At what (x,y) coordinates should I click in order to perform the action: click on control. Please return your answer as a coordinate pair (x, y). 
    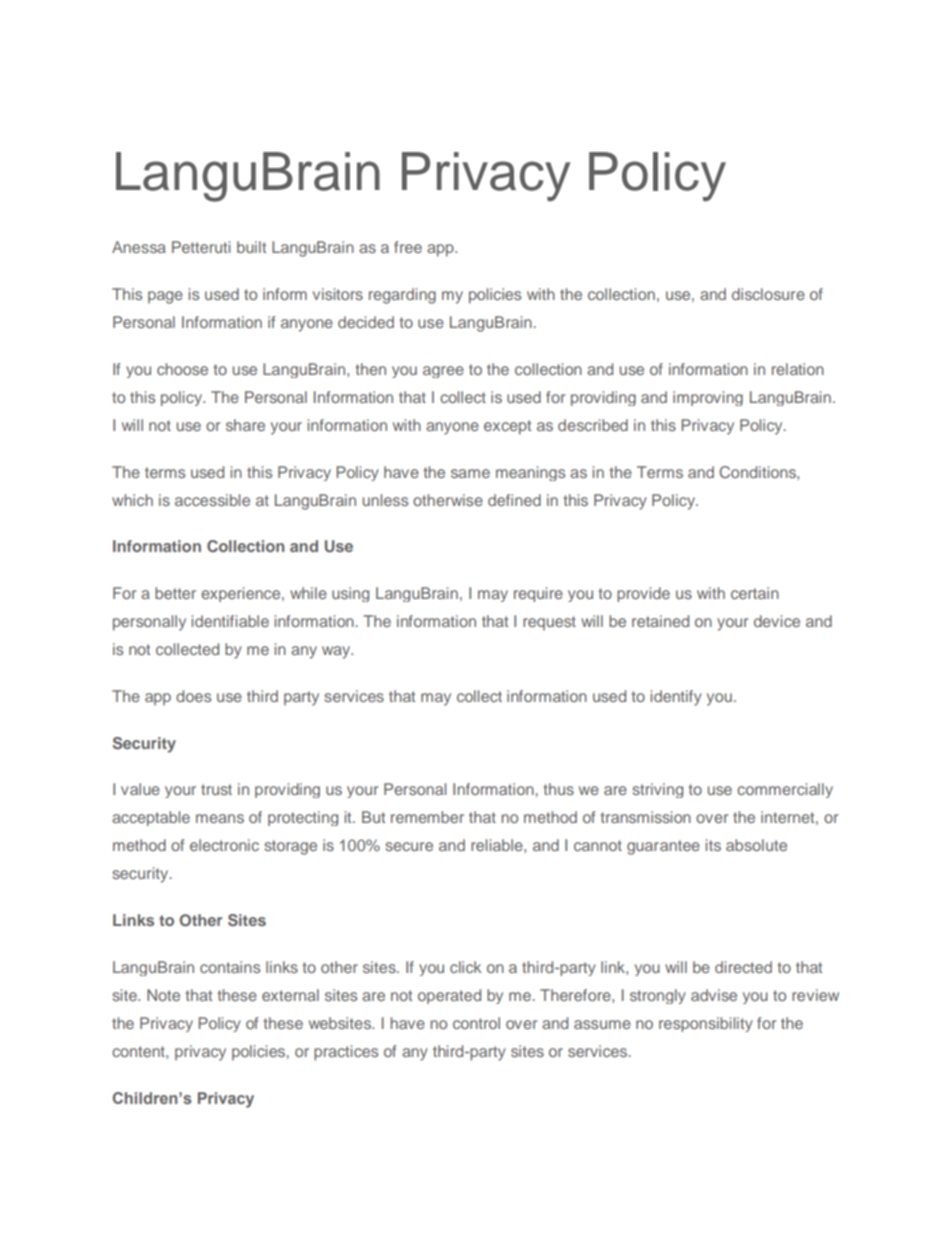
    Looking at the image, I should click on (476, 1023).
